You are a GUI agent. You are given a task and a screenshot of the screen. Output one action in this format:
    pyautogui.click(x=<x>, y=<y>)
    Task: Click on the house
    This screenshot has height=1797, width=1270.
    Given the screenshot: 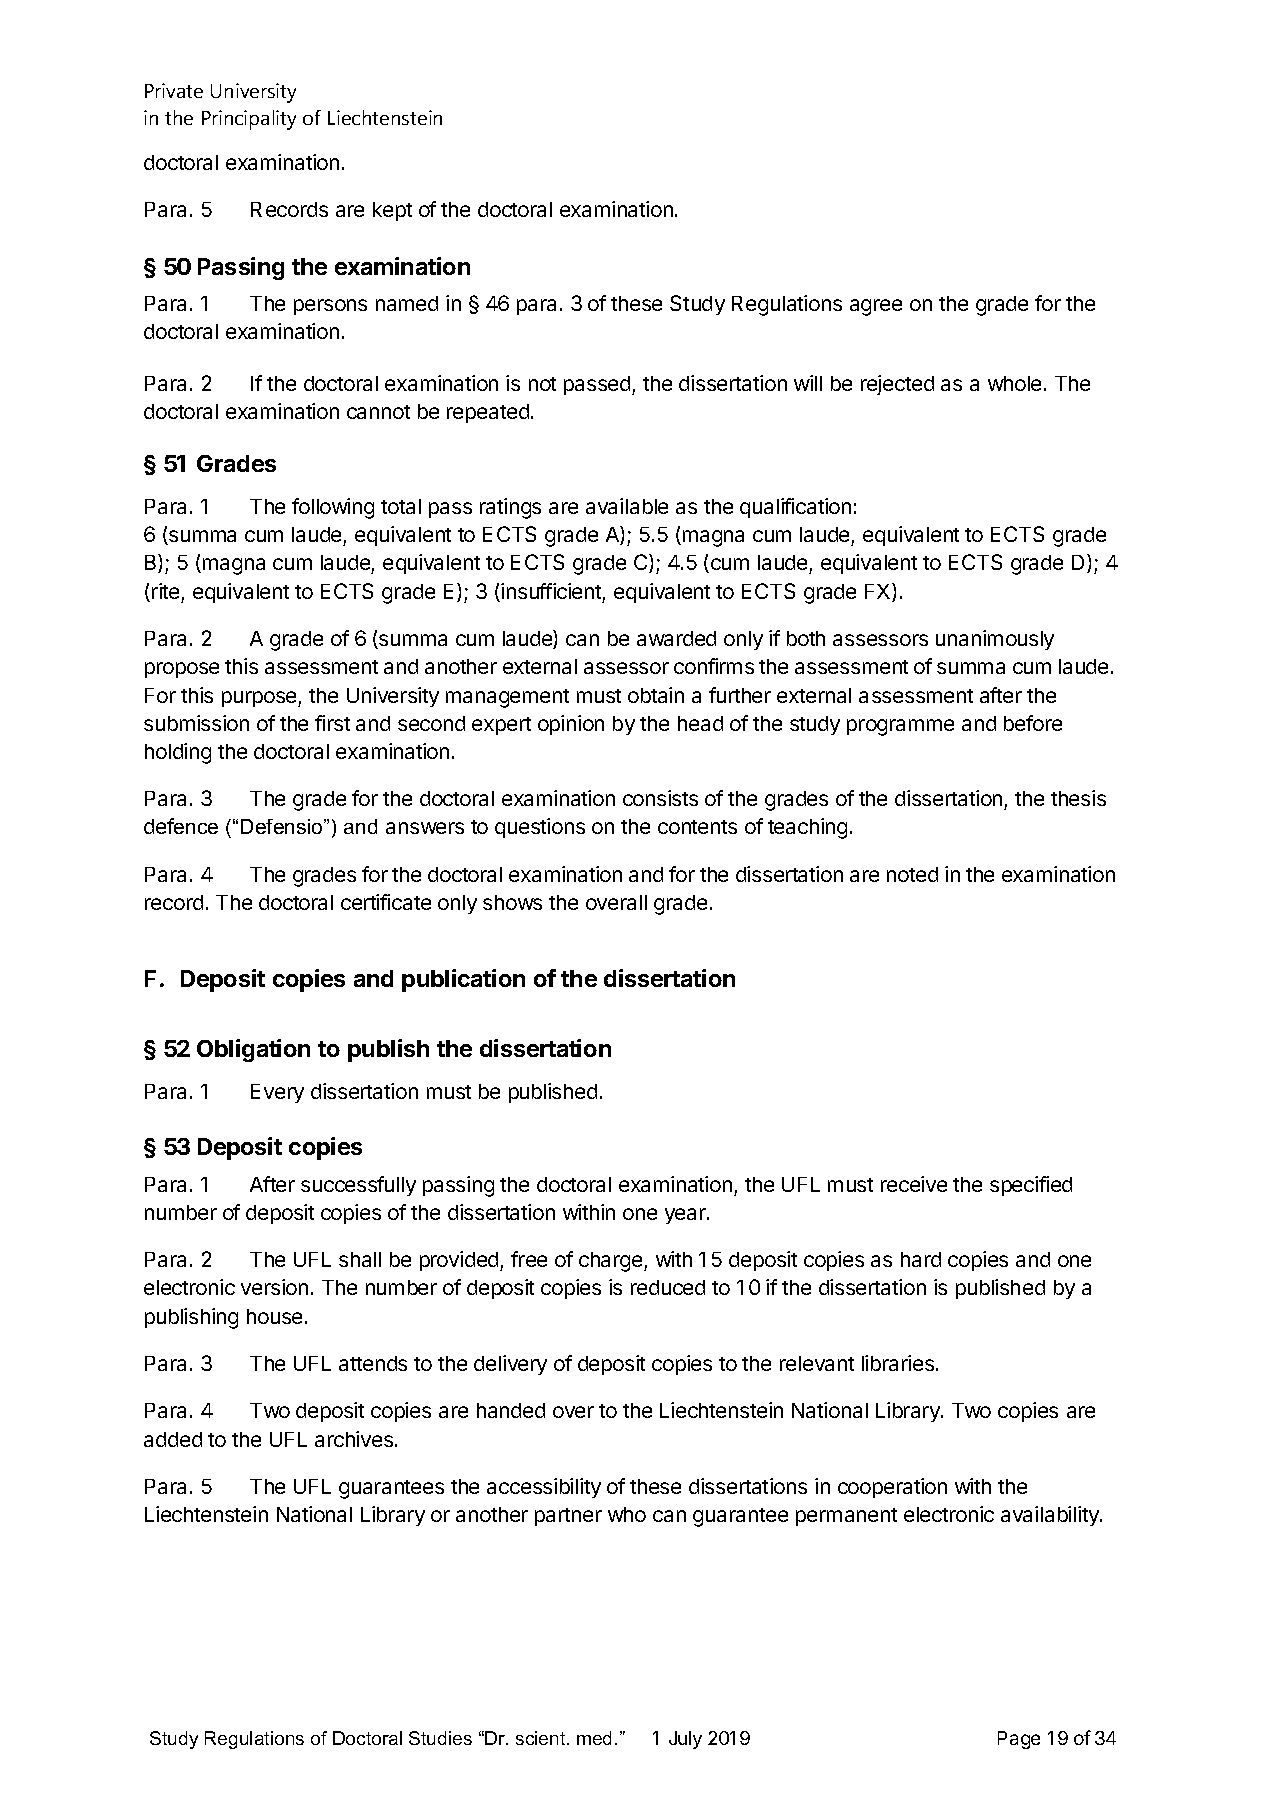 What is the action you would take?
    pyautogui.click(x=274, y=1316)
